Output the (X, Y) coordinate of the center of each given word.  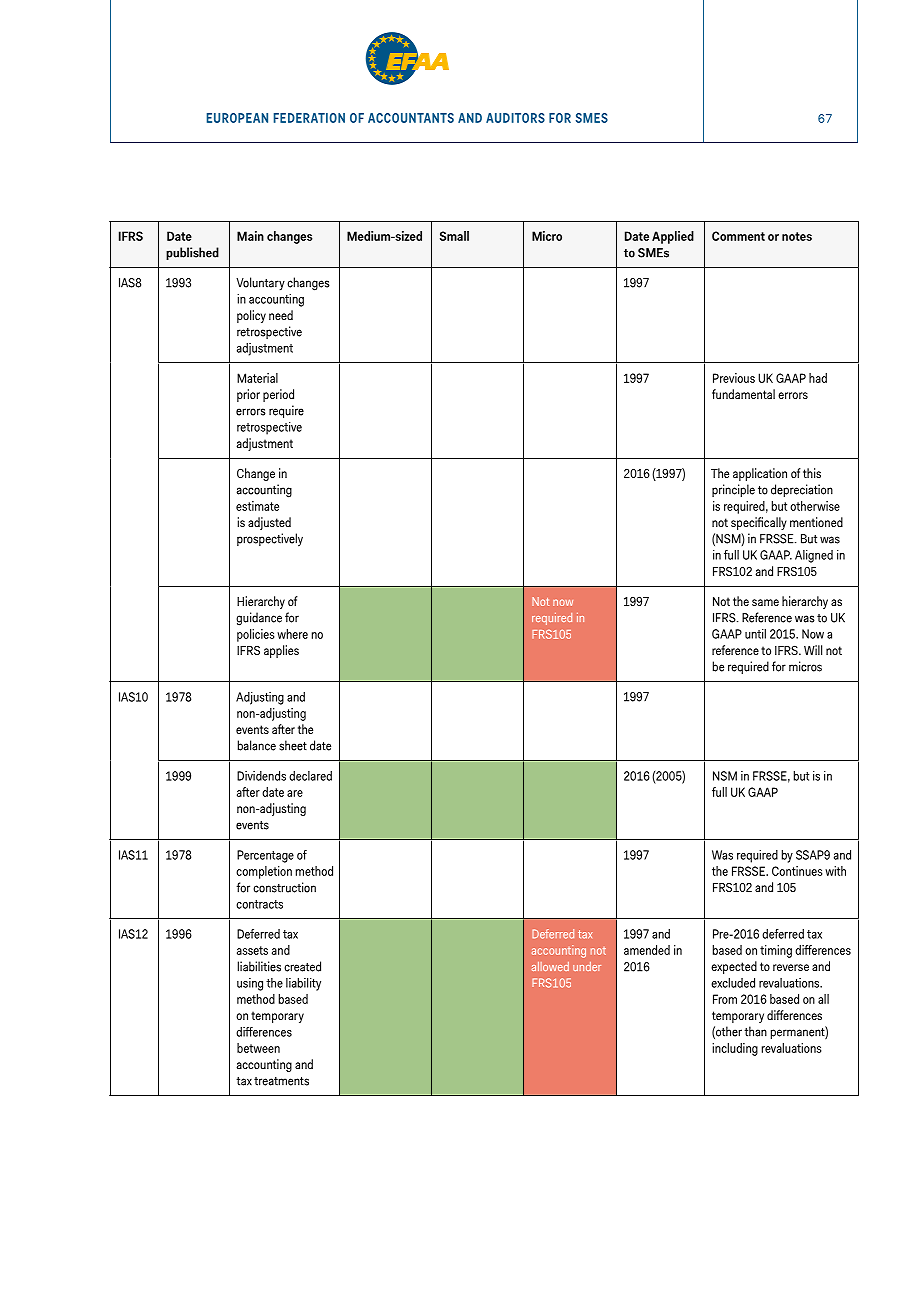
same (765, 602)
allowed (550, 966)
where (292, 634)
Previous (734, 378)
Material (257, 378)
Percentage (265, 856)
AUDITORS (515, 118)
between (258, 1048)
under (587, 966)
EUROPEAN (237, 118)
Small (454, 236)
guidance (259, 619)
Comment (738, 236)
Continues (797, 871)
